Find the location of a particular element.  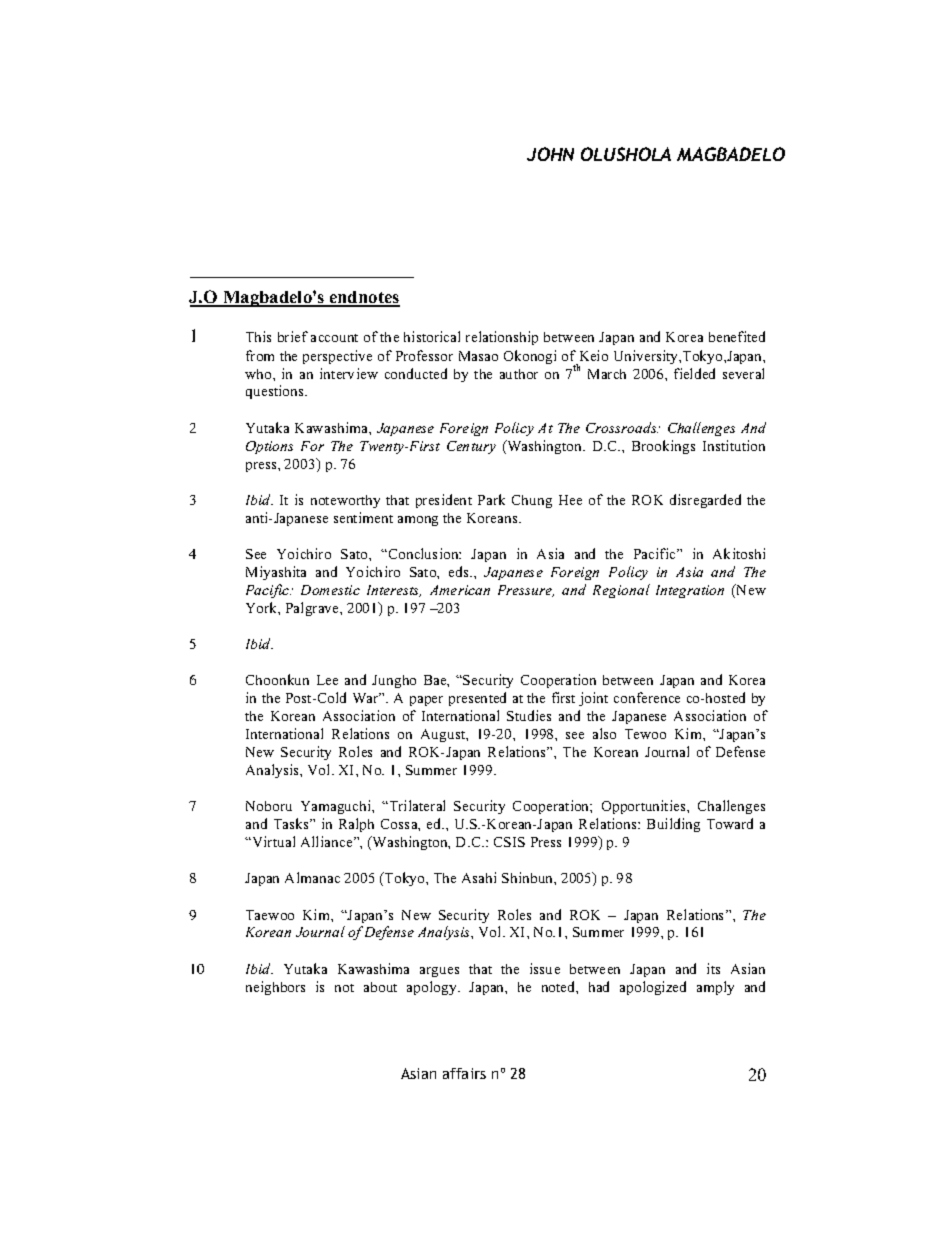

Park is located at coordinates (491, 499).
